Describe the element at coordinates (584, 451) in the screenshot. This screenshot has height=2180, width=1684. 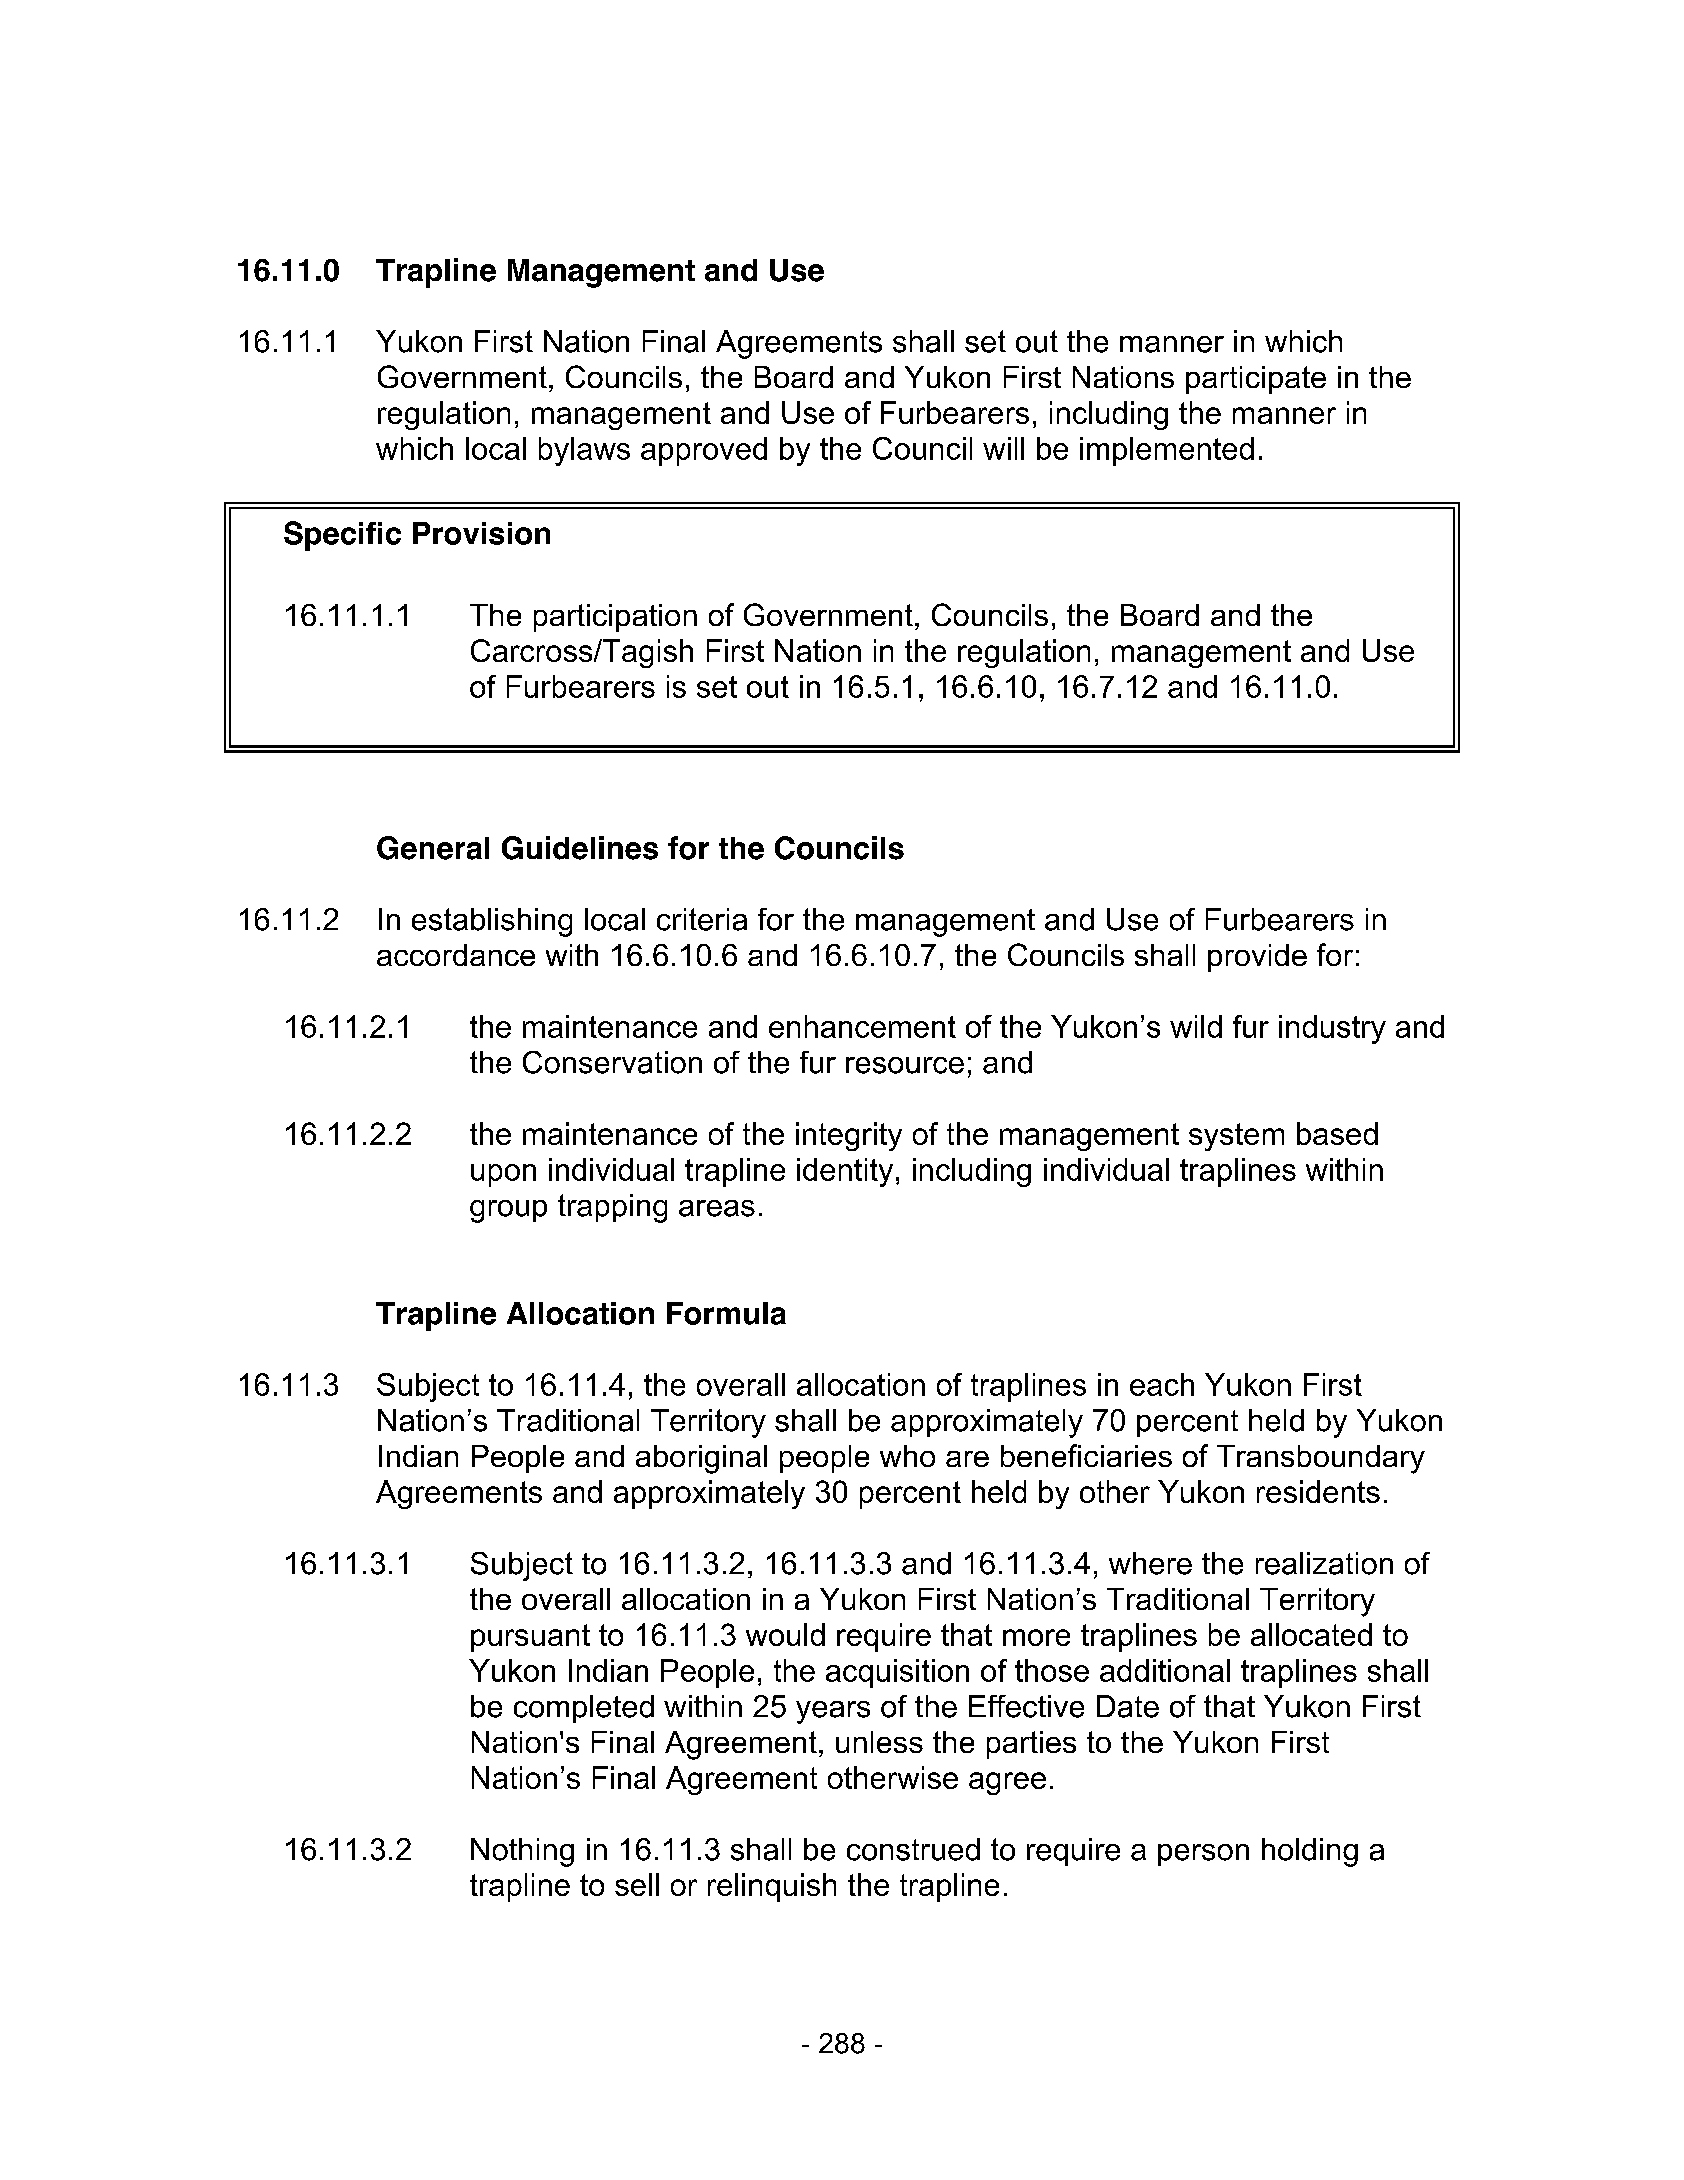
I see `bylaws` at that location.
